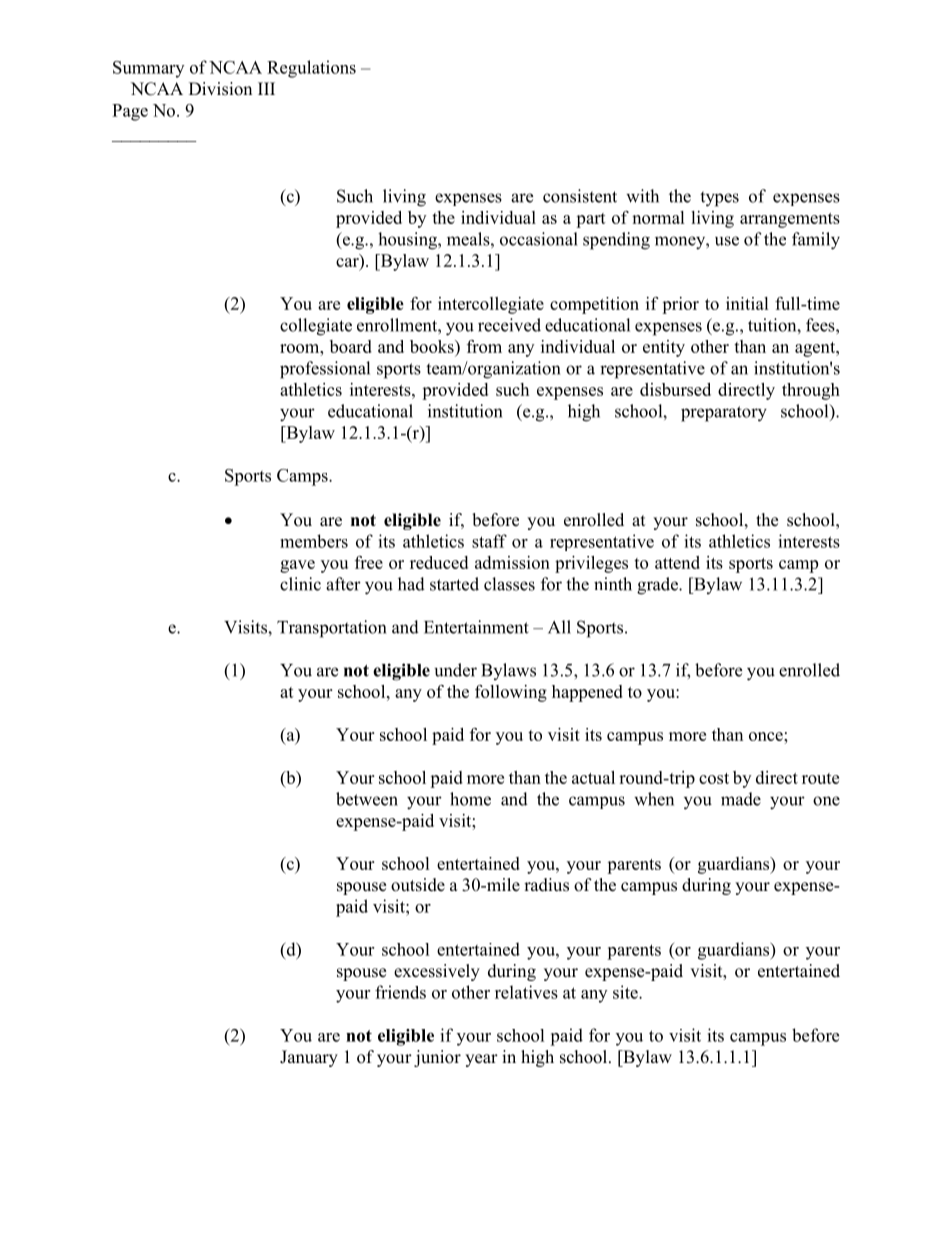 The image size is (952, 1233). What do you see at coordinates (220, 89) in the screenshot?
I see `Division` at bounding box center [220, 89].
